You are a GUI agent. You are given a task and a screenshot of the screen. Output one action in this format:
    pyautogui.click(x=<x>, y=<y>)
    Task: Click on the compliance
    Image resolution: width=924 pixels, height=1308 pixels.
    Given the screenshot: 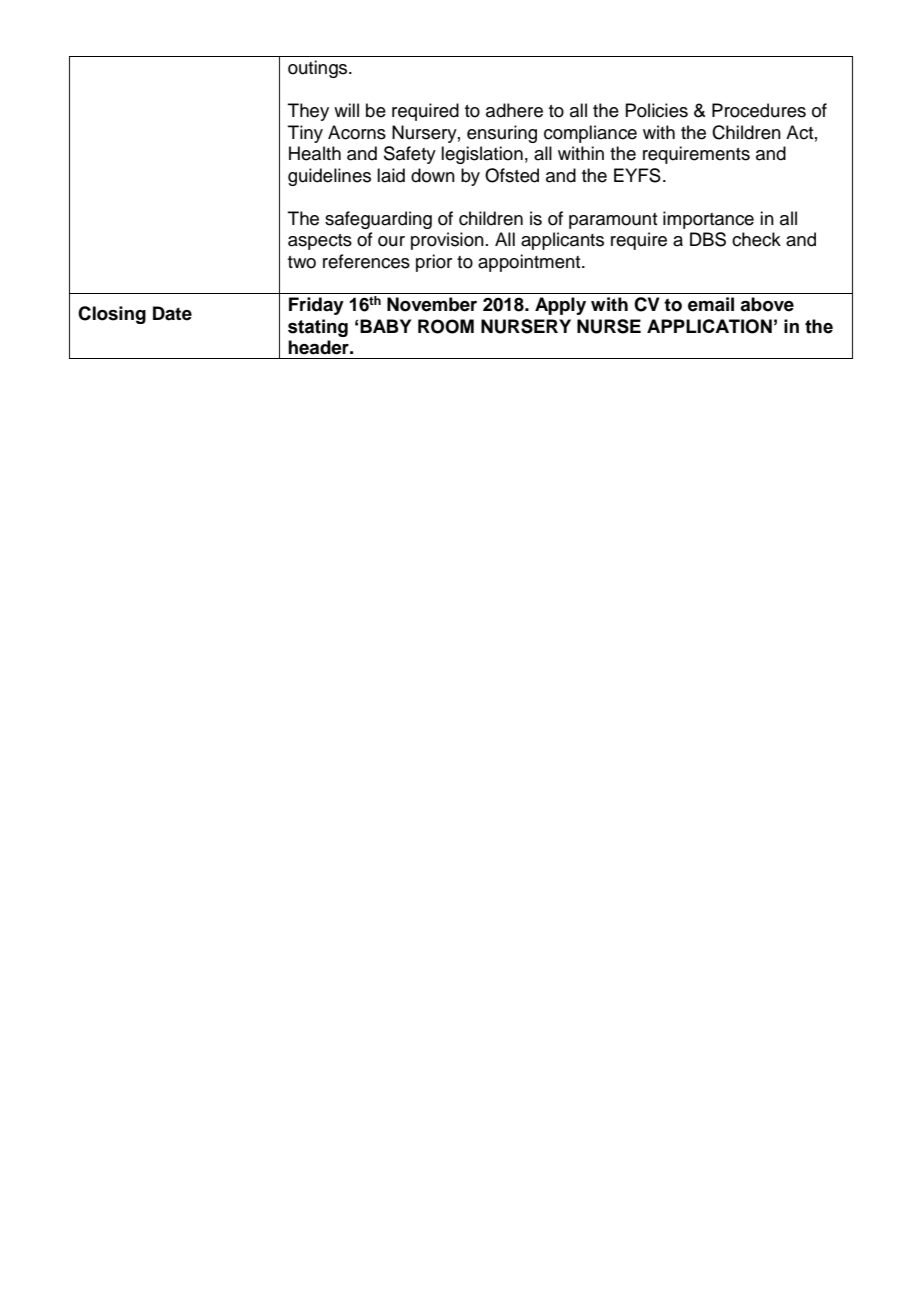 What is the action you would take?
    pyautogui.click(x=590, y=134)
